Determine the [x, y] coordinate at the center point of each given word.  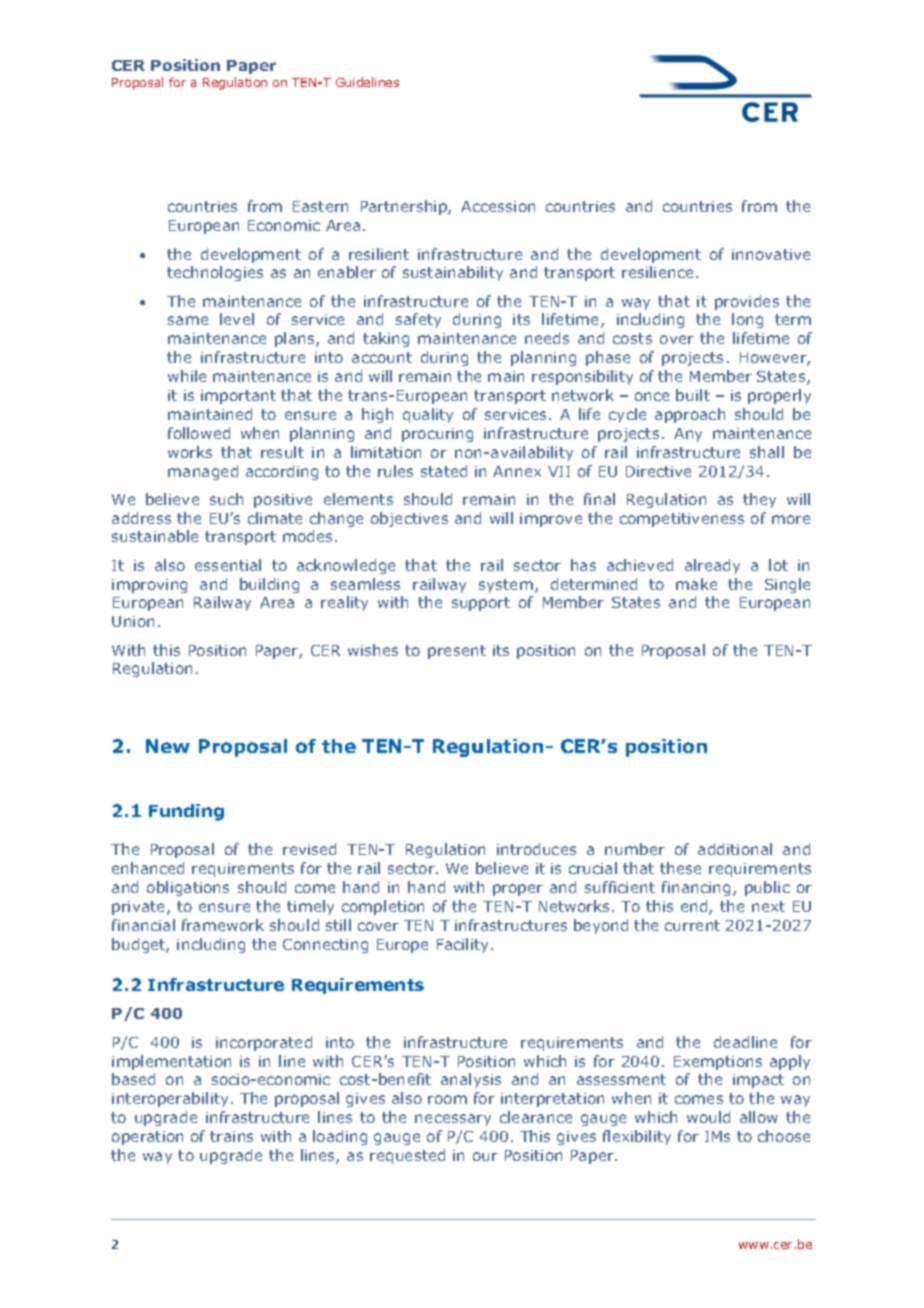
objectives [409, 519]
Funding [186, 812]
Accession [498, 206]
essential [228, 565]
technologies [215, 273]
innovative [771, 254]
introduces [536, 849]
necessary [453, 1120]
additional [735, 849]
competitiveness [682, 520]
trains [231, 1136]
